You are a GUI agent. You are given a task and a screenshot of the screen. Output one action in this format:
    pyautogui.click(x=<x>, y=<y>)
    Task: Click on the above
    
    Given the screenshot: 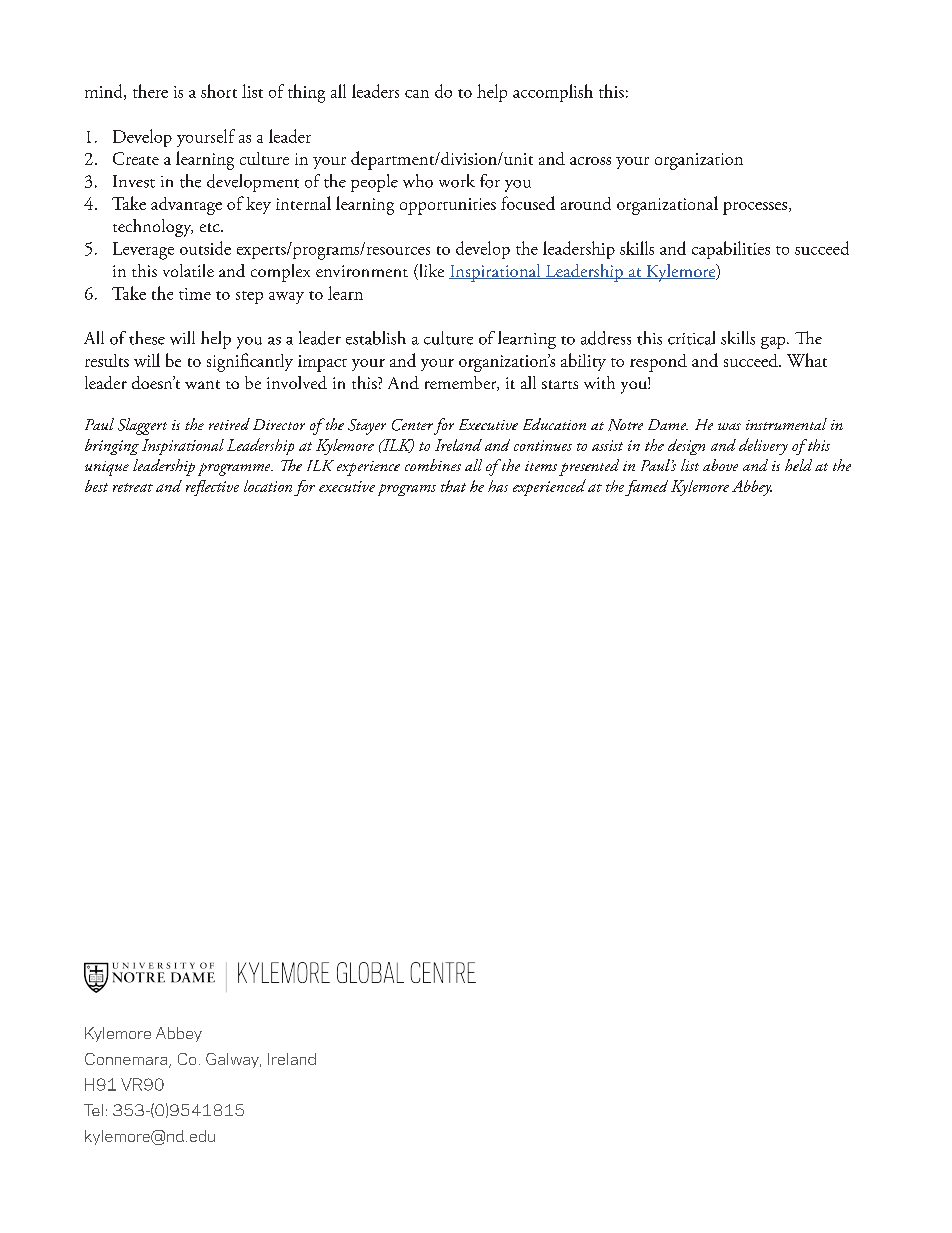 What is the action you would take?
    pyautogui.click(x=720, y=465)
